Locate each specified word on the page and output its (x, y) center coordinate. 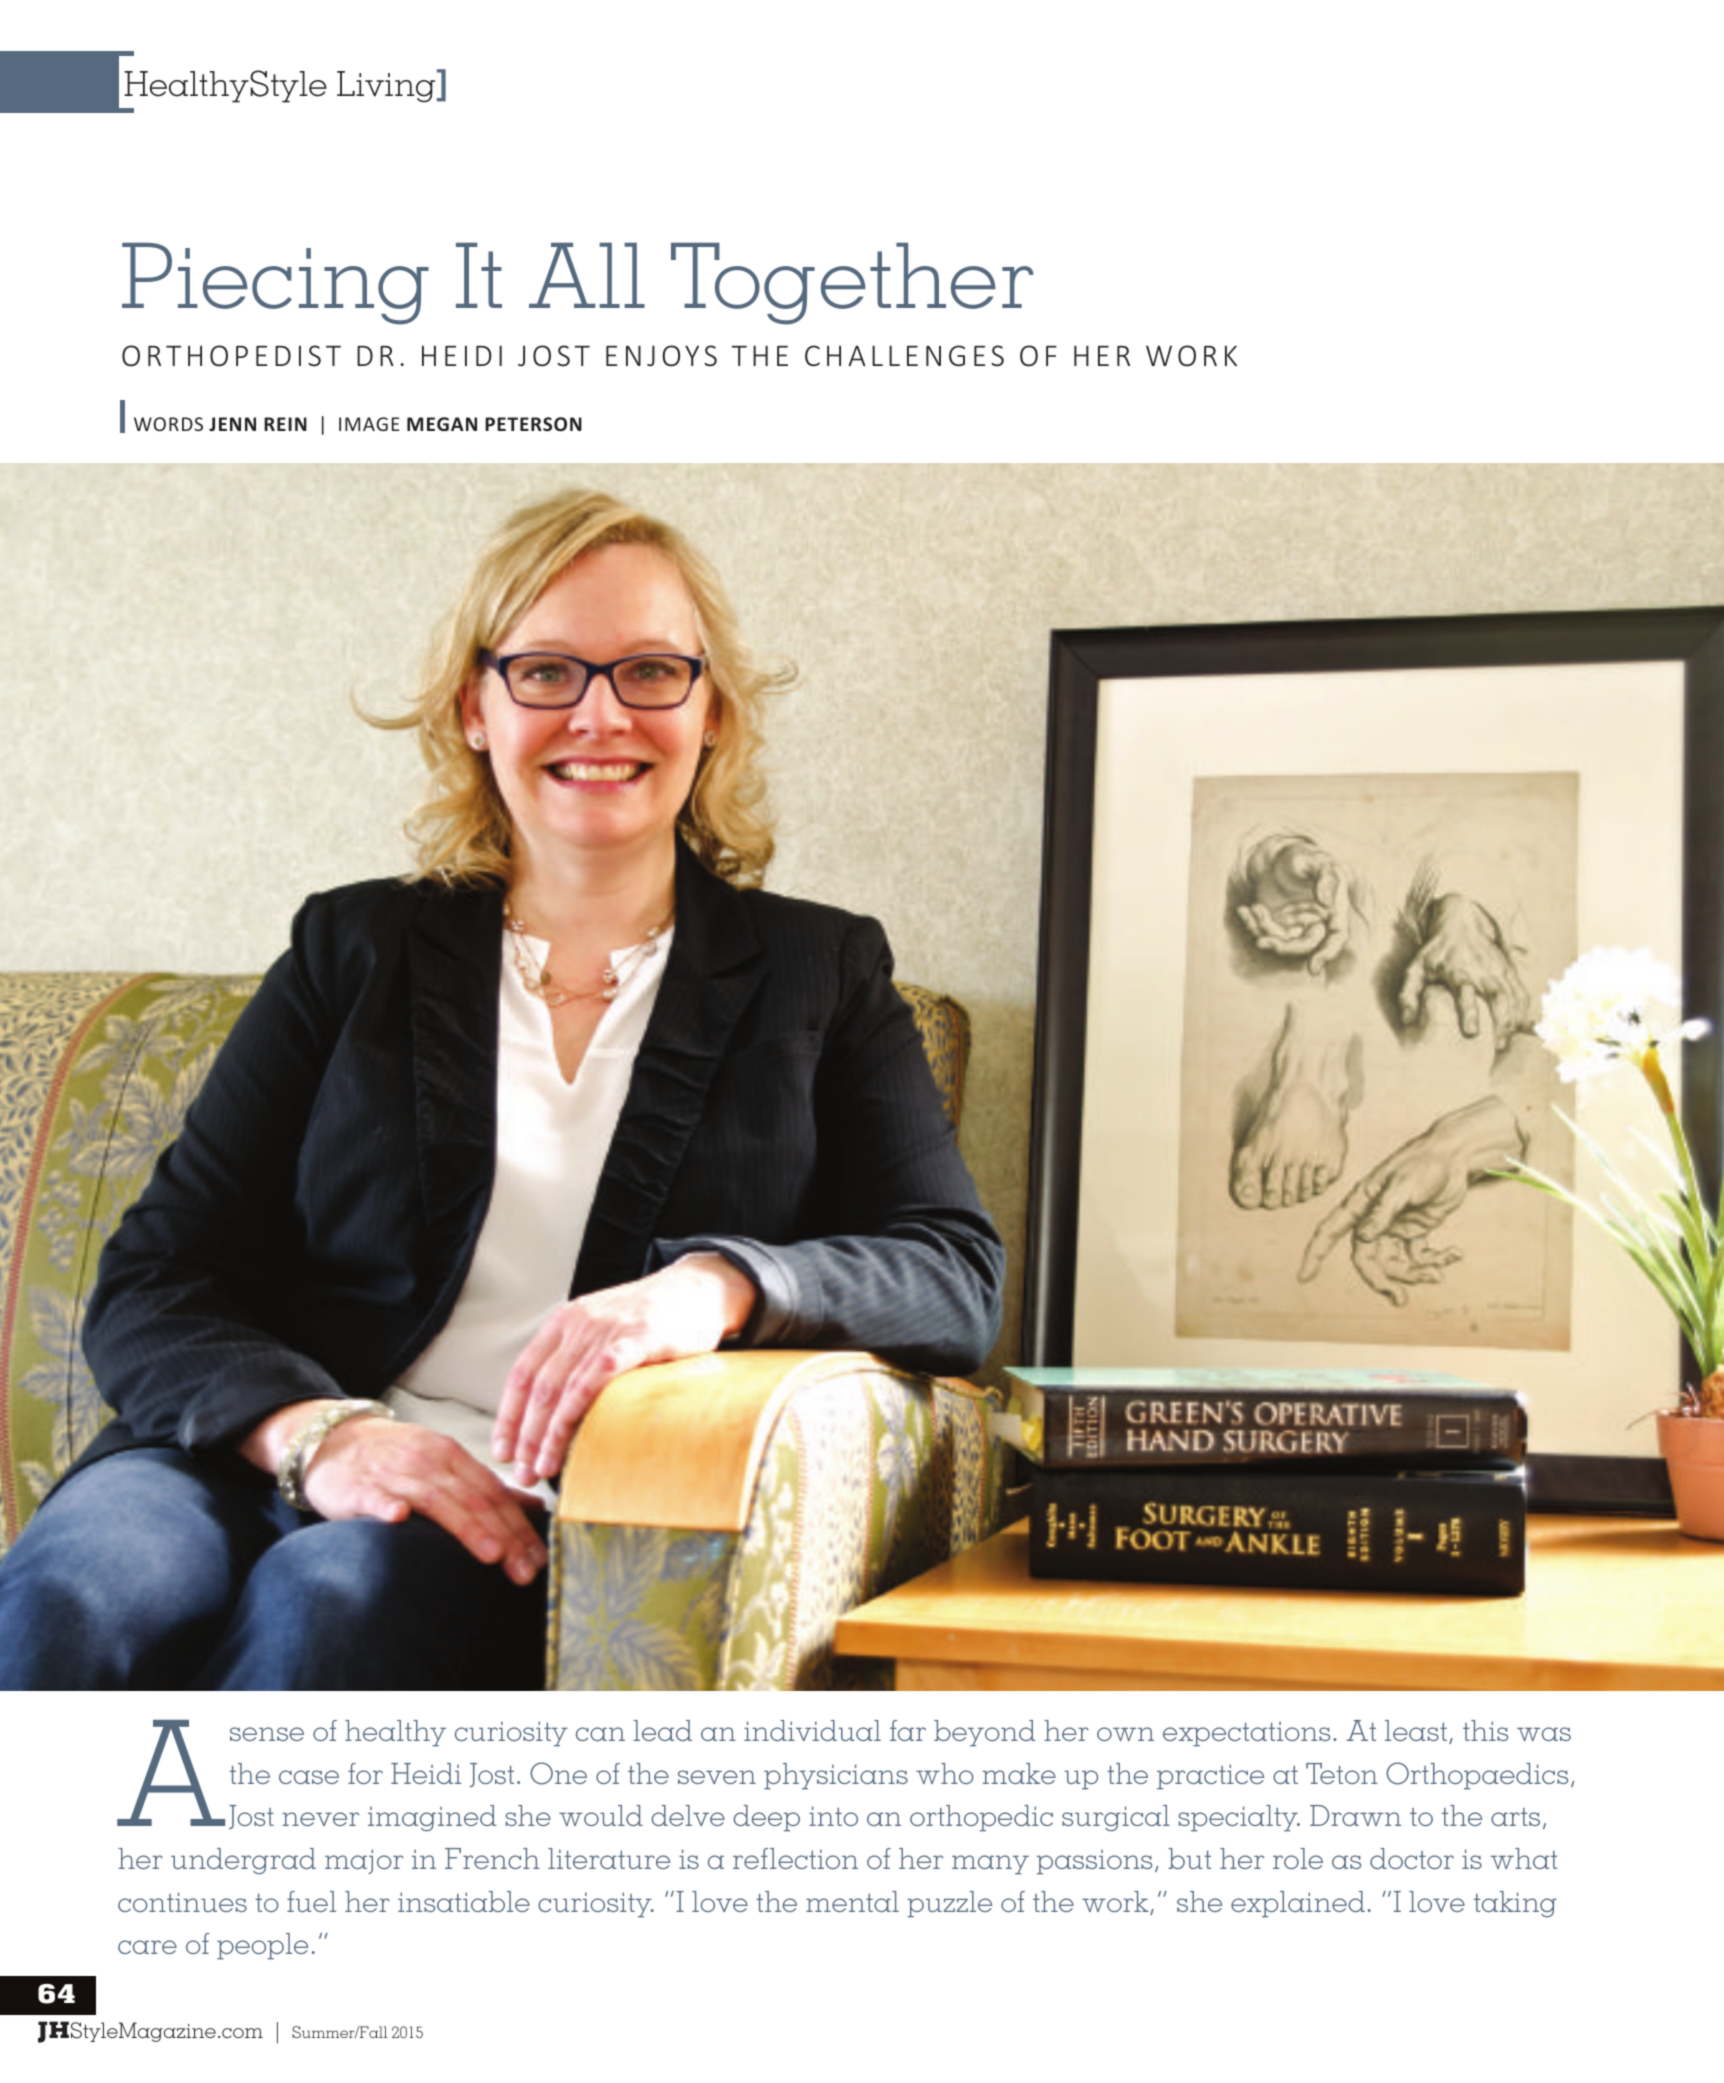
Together (852, 284)
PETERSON (533, 424)
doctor (1412, 1858)
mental (852, 1901)
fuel (311, 1901)
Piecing (275, 284)
